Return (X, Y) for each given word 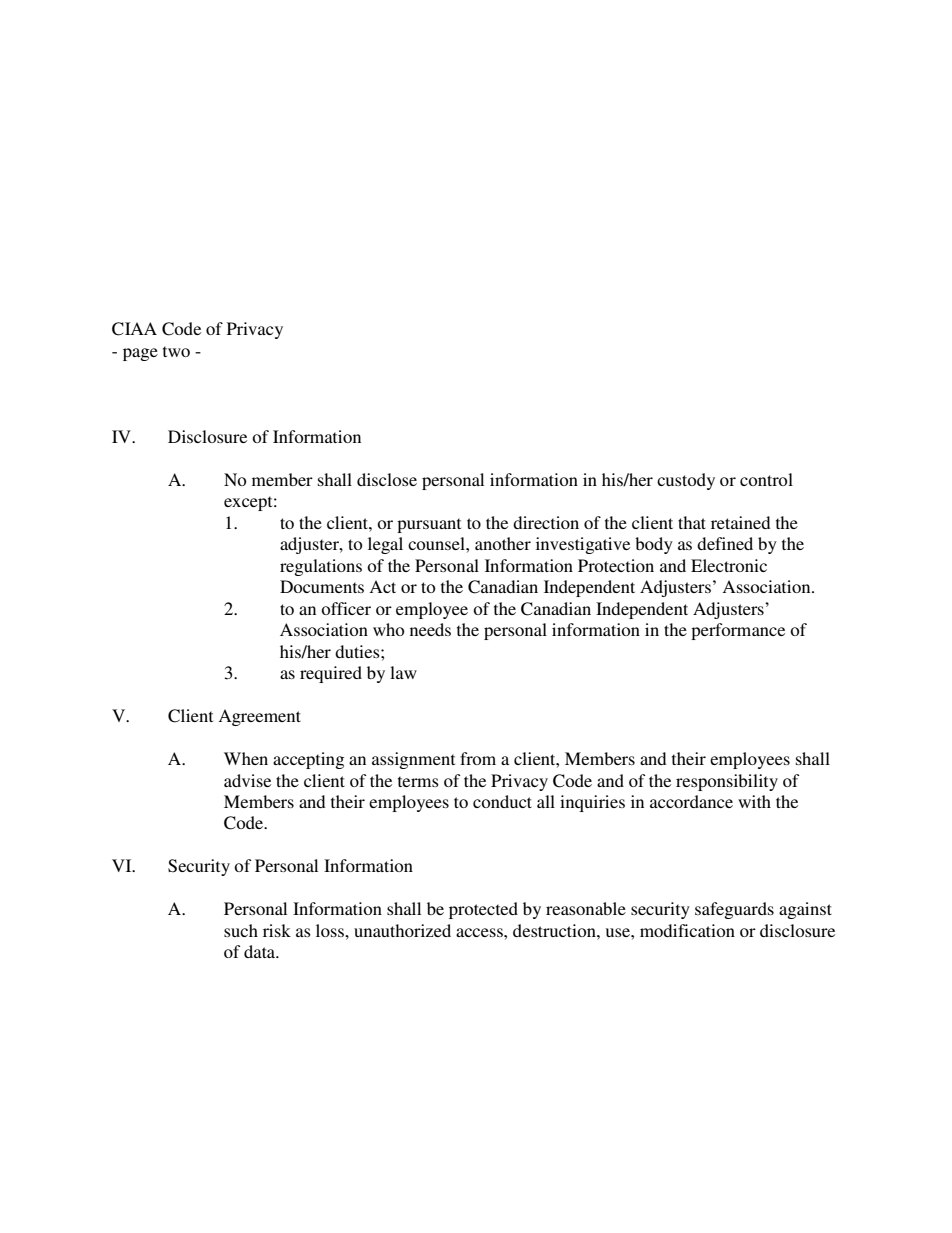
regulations (321, 567)
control (766, 479)
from (478, 758)
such (241, 930)
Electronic (729, 565)
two (176, 351)
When (246, 758)
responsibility (727, 782)
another (503, 543)
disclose (387, 479)
